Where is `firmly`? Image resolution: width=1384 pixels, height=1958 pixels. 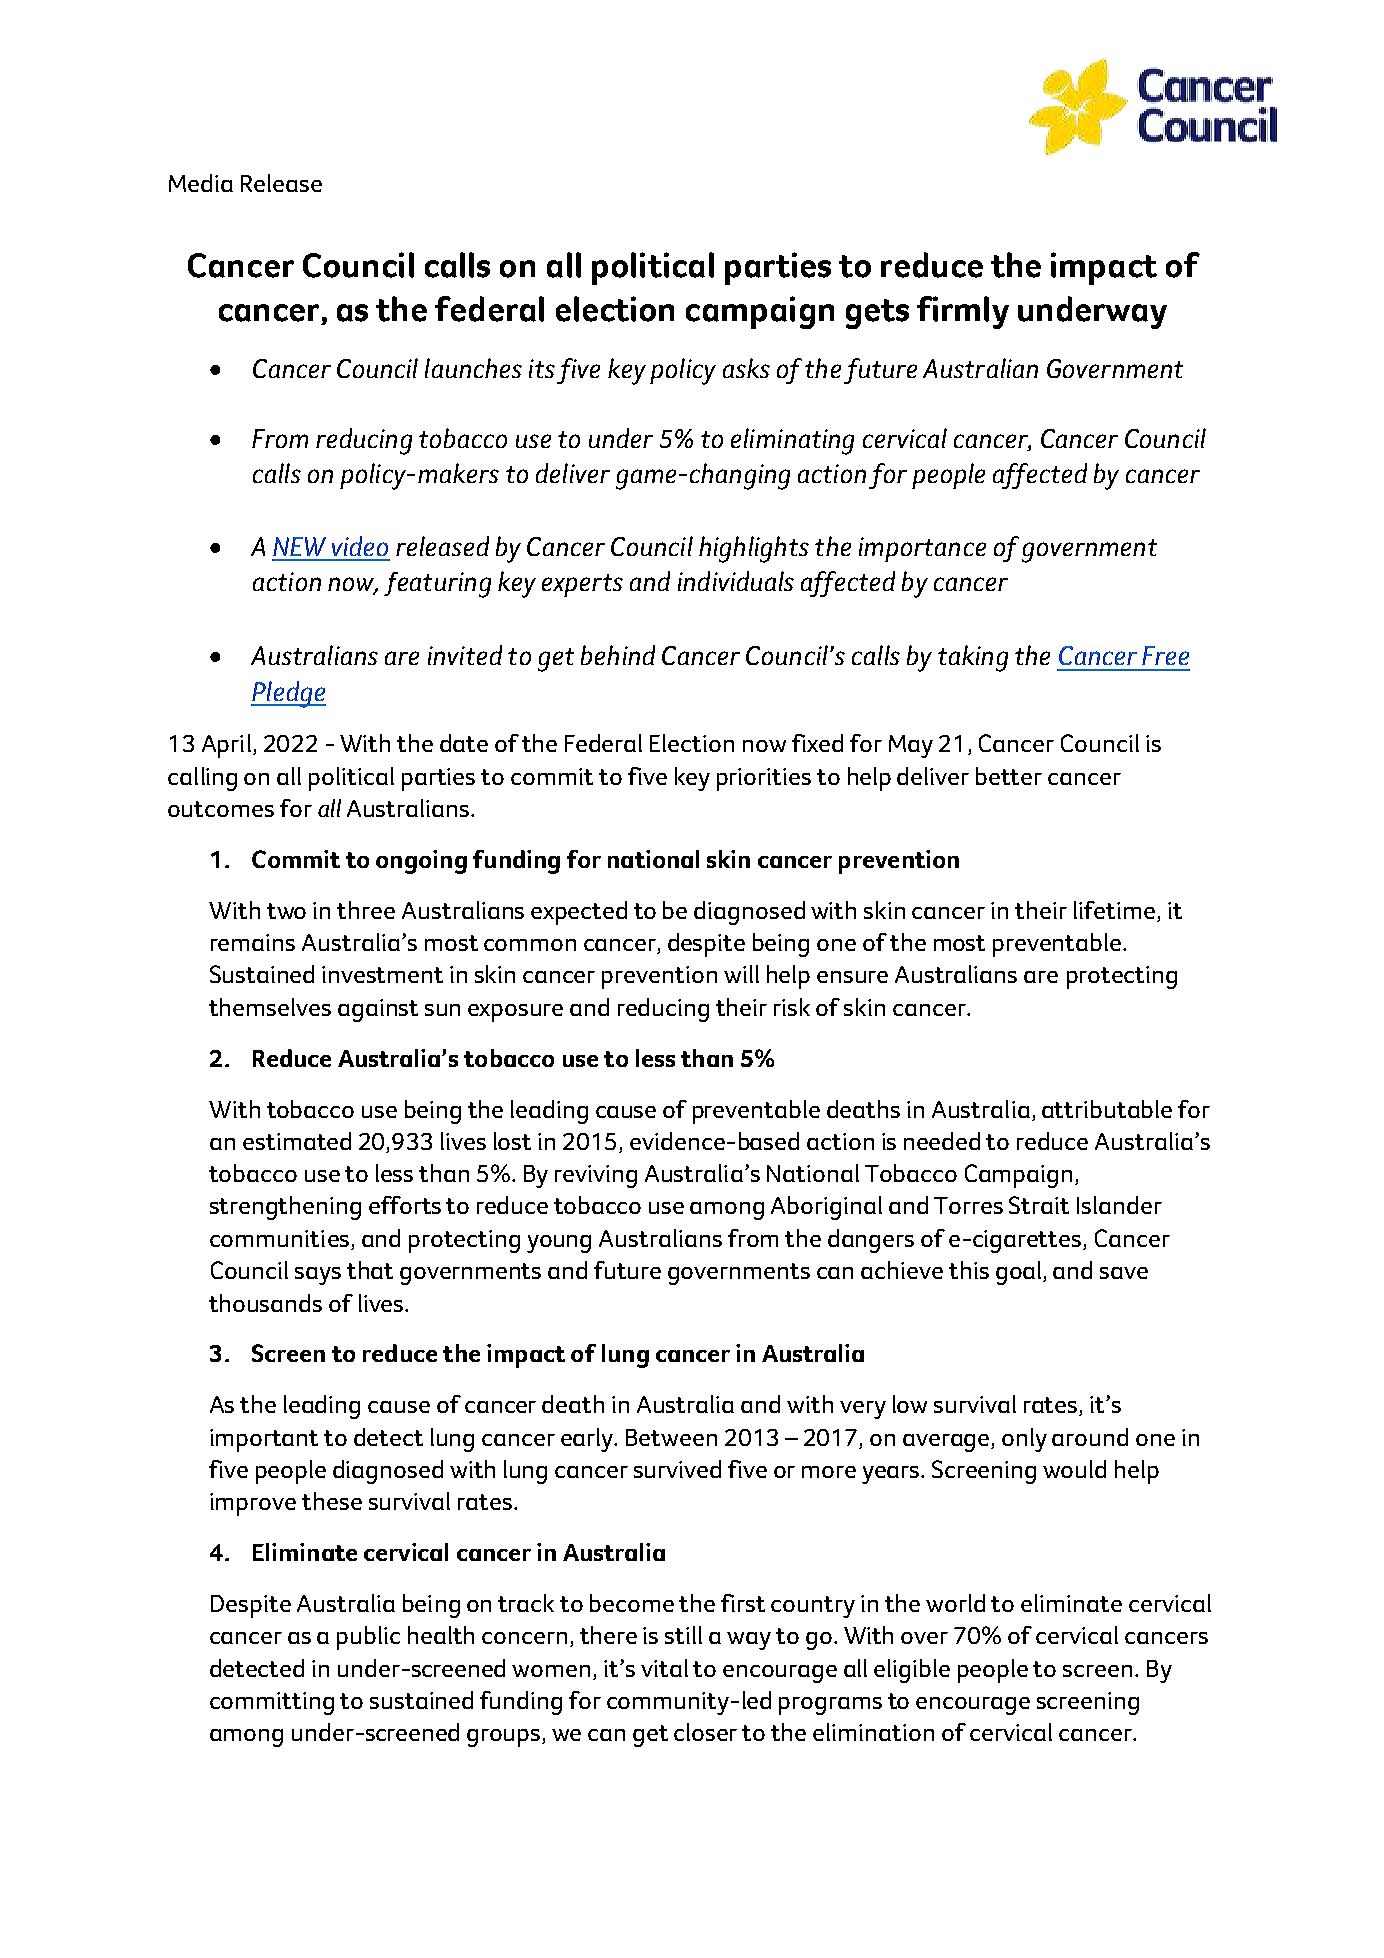
firmly is located at coordinates (963, 312).
